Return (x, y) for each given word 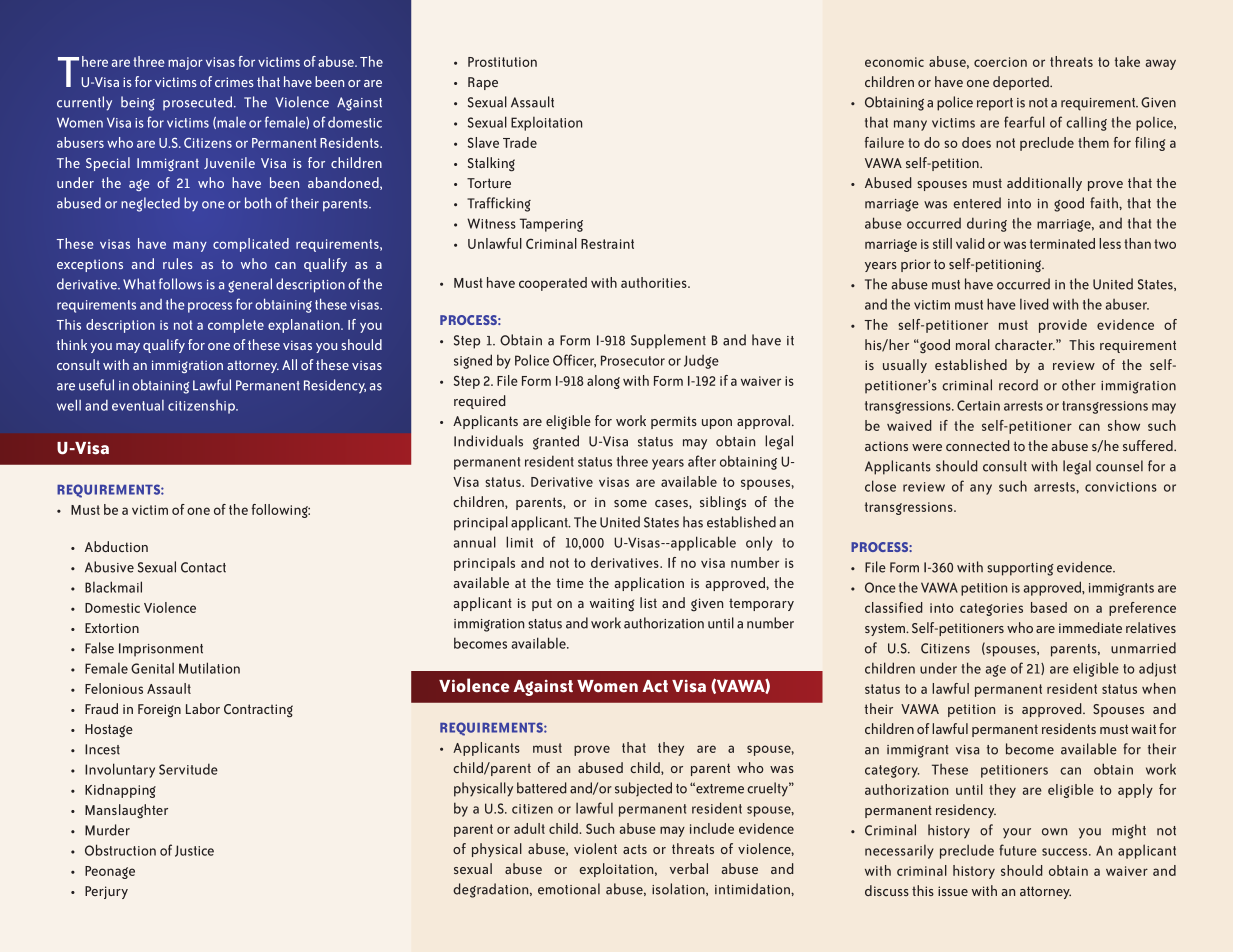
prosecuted (199, 103)
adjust (1157, 669)
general (250, 285)
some (630, 503)
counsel (1119, 466)
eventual (138, 405)
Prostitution (502, 62)
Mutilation (209, 668)
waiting (612, 604)
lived (1034, 304)
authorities (655, 282)
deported (1022, 83)
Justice (194, 851)
